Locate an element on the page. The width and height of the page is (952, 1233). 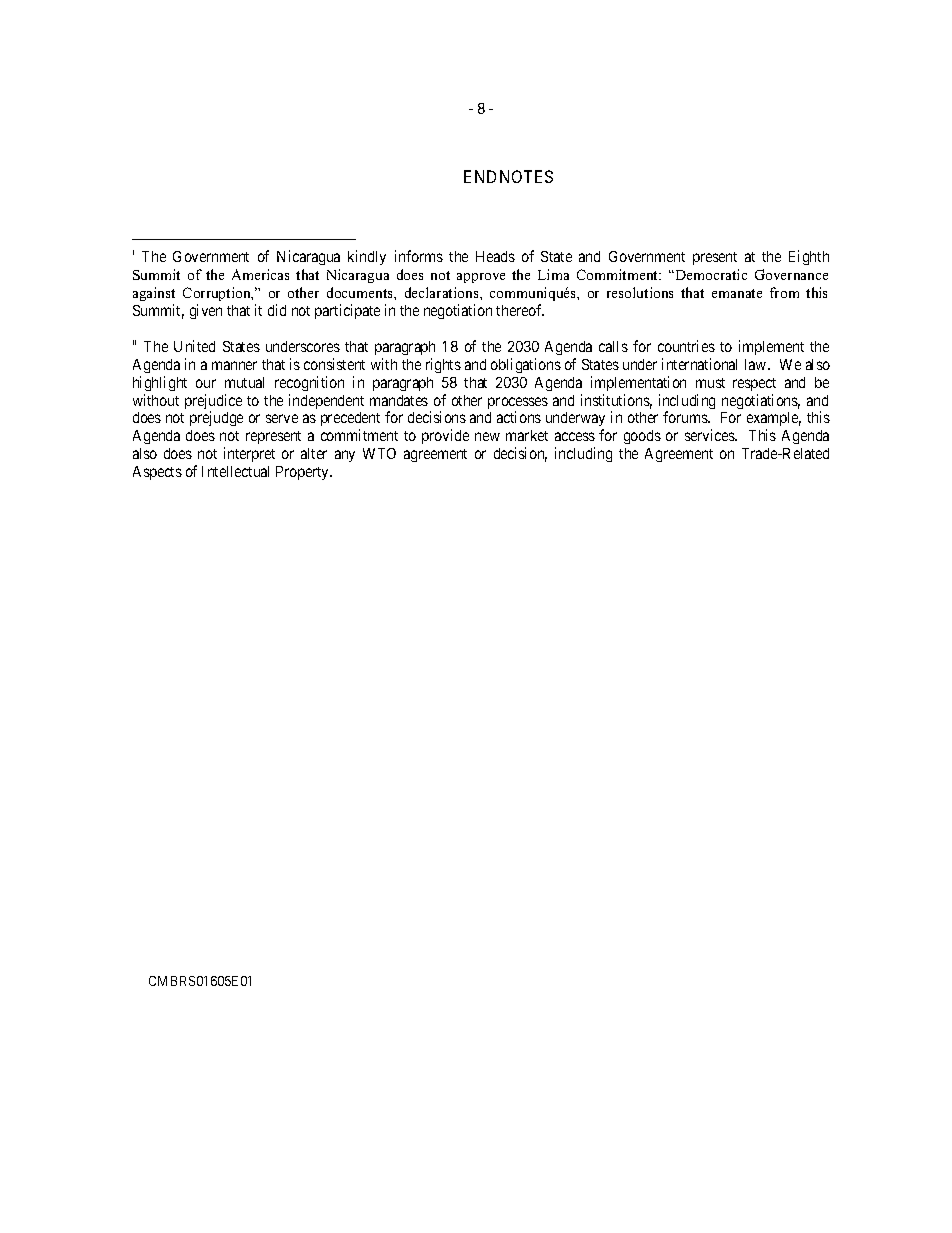
Americas is located at coordinates (260, 274).
